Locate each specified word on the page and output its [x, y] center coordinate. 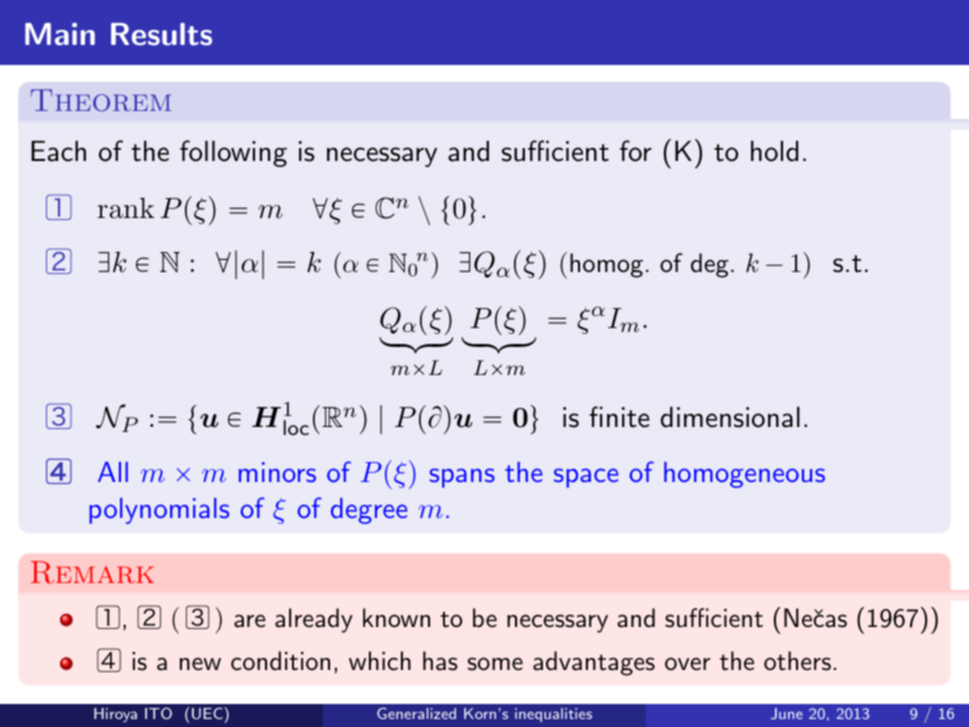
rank [126, 208]
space [586, 478]
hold [774, 151]
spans [462, 478]
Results [161, 34]
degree [369, 511]
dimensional [730, 417]
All [113, 472]
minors [277, 472]
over [687, 664]
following [233, 153]
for [636, 151]
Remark [92, 572]
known [396, 618]
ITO [158, 713]
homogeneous [744, 475]
